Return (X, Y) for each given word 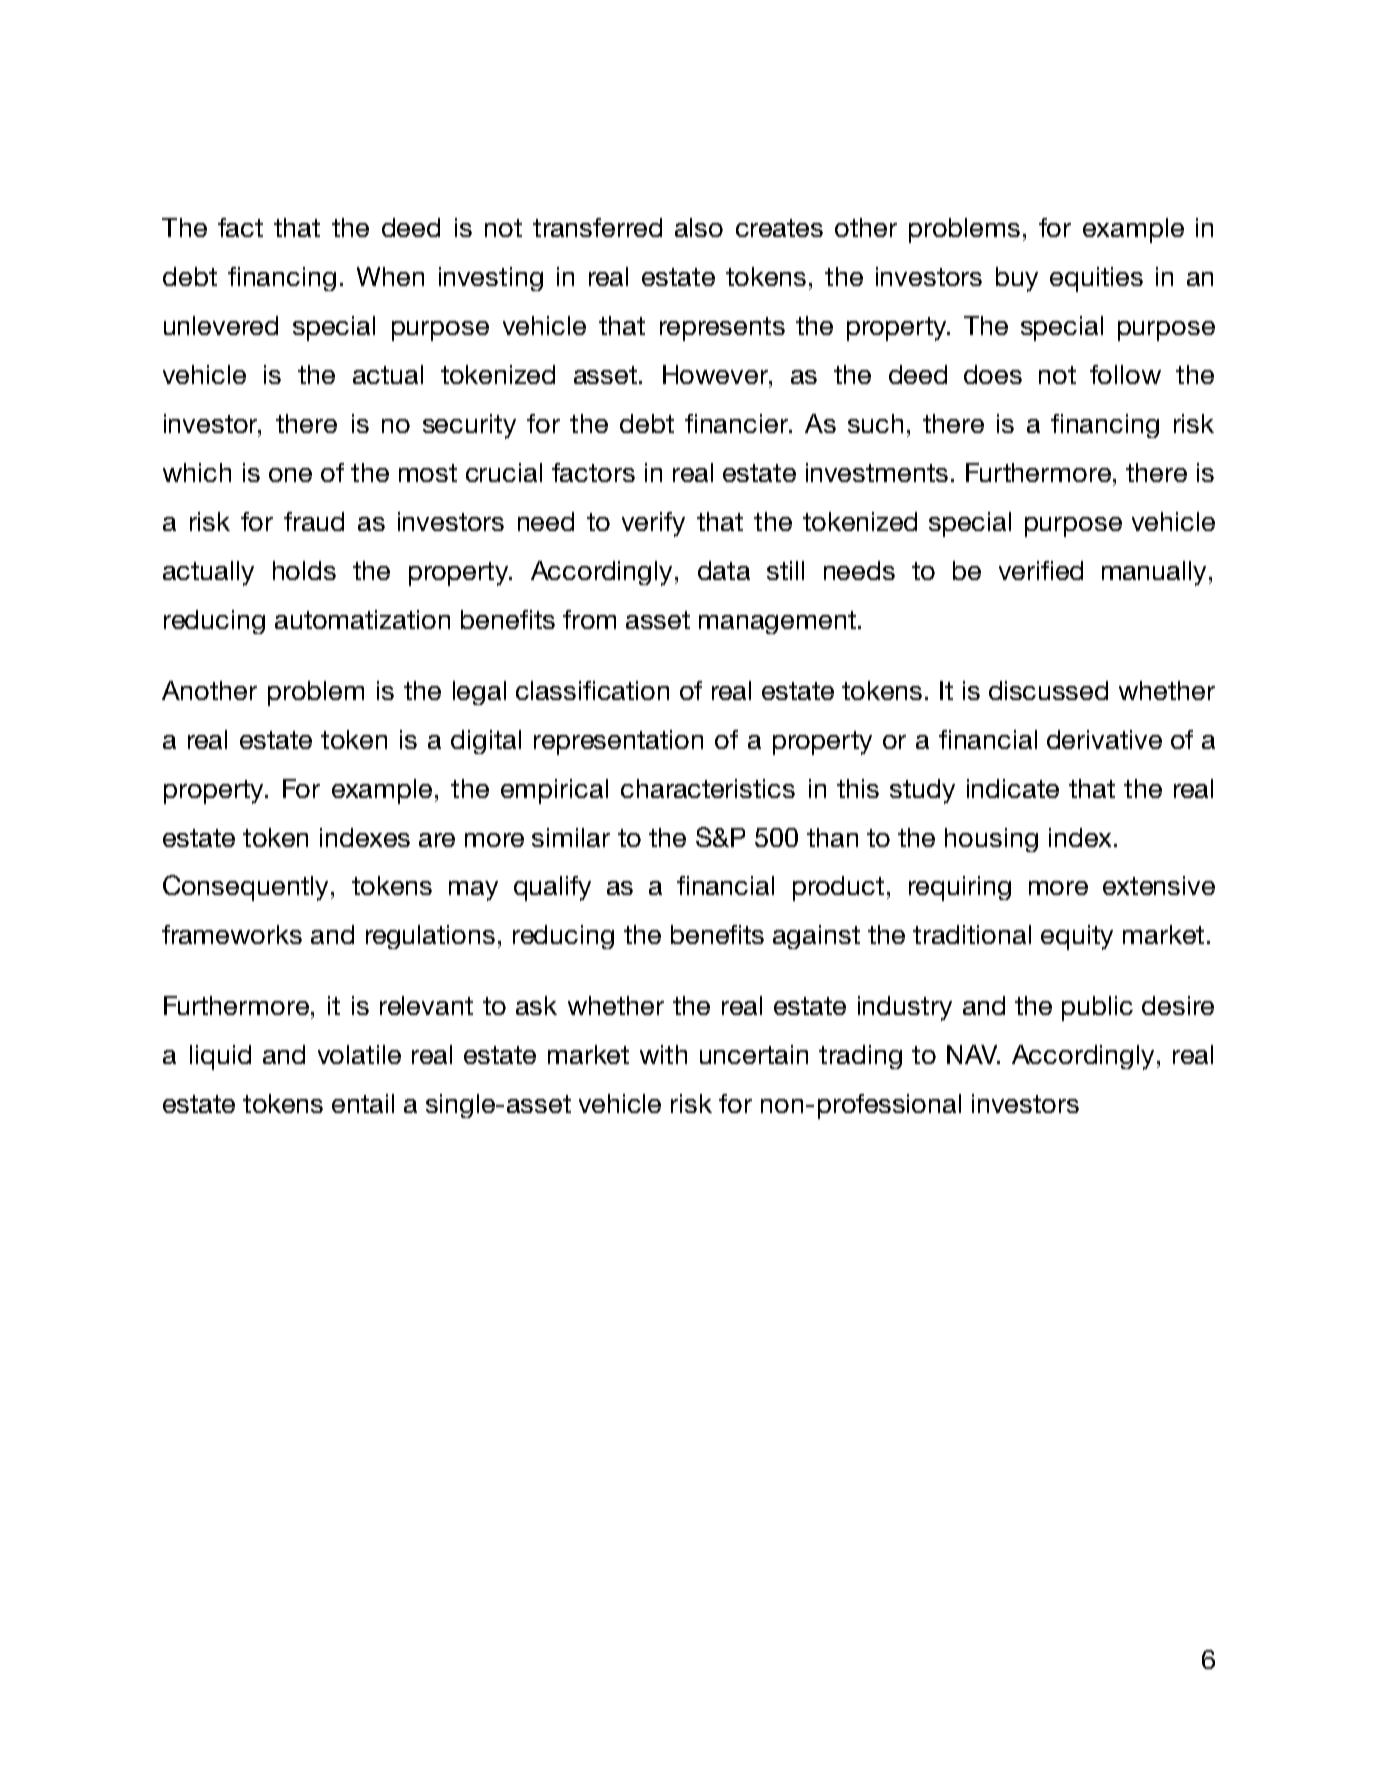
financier (737, 423)
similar (571, 837)
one (290, 475)
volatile (359, 1054)
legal (479, 693)
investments (877, 472)
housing (991, 840)
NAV (973, 1054)
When (390, 276)
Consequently (245, 888)
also (699, 227)
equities (1096, 279)
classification (592, 690)
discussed (1048, 690)
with (663, 1054)
